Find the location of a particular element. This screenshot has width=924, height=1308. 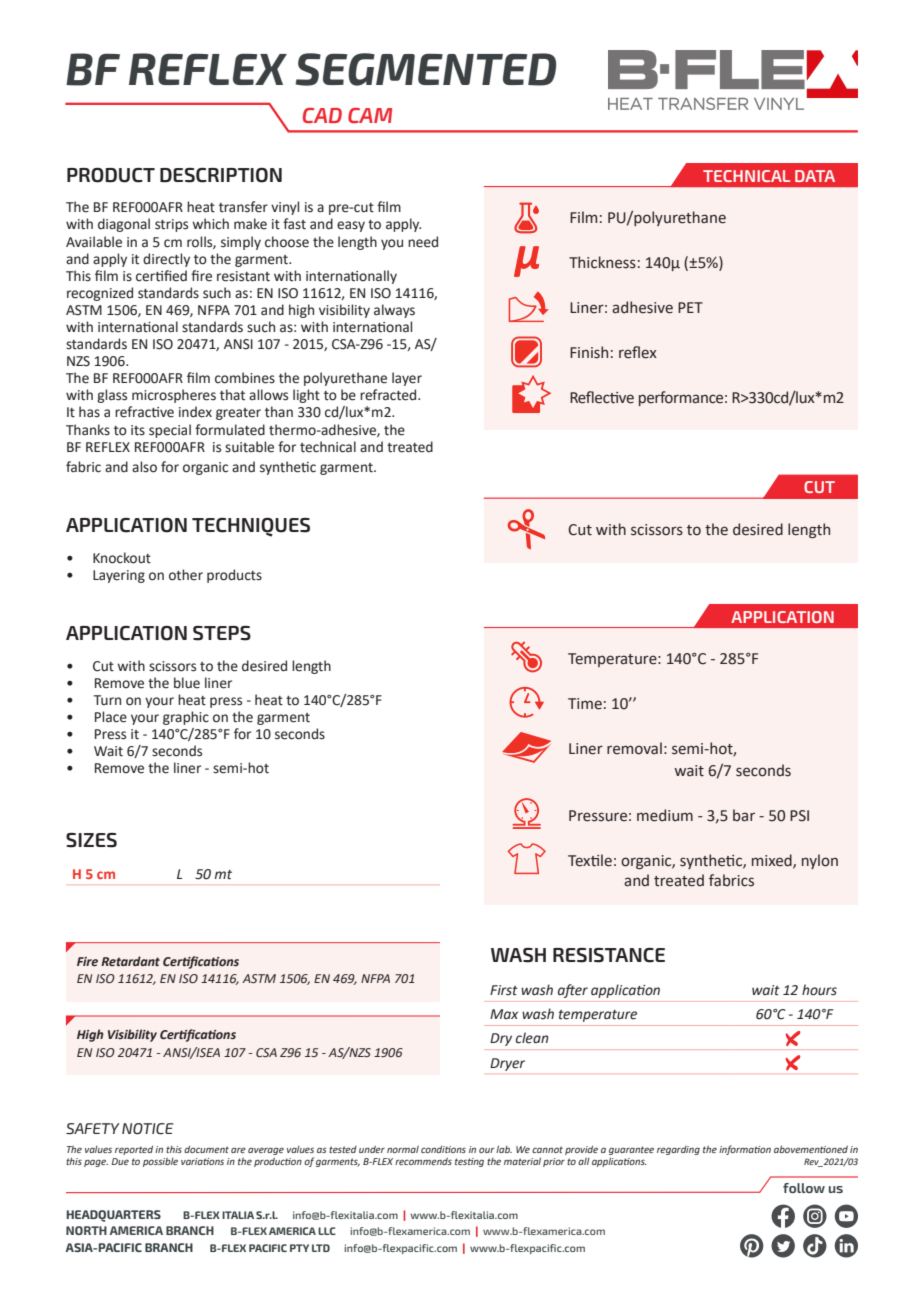

PET is located at coordinates (690, 307).
